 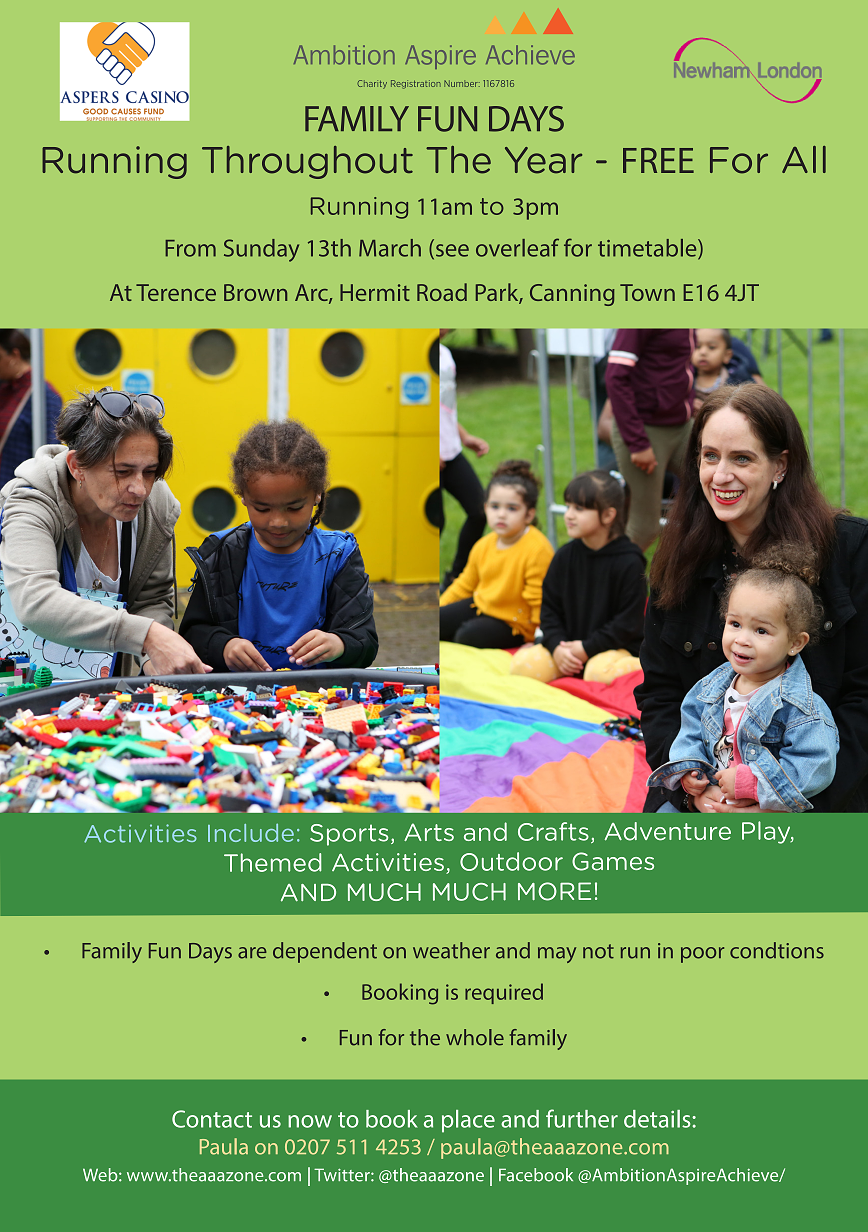 I want to click on Include, so click(x=251, y=832).
